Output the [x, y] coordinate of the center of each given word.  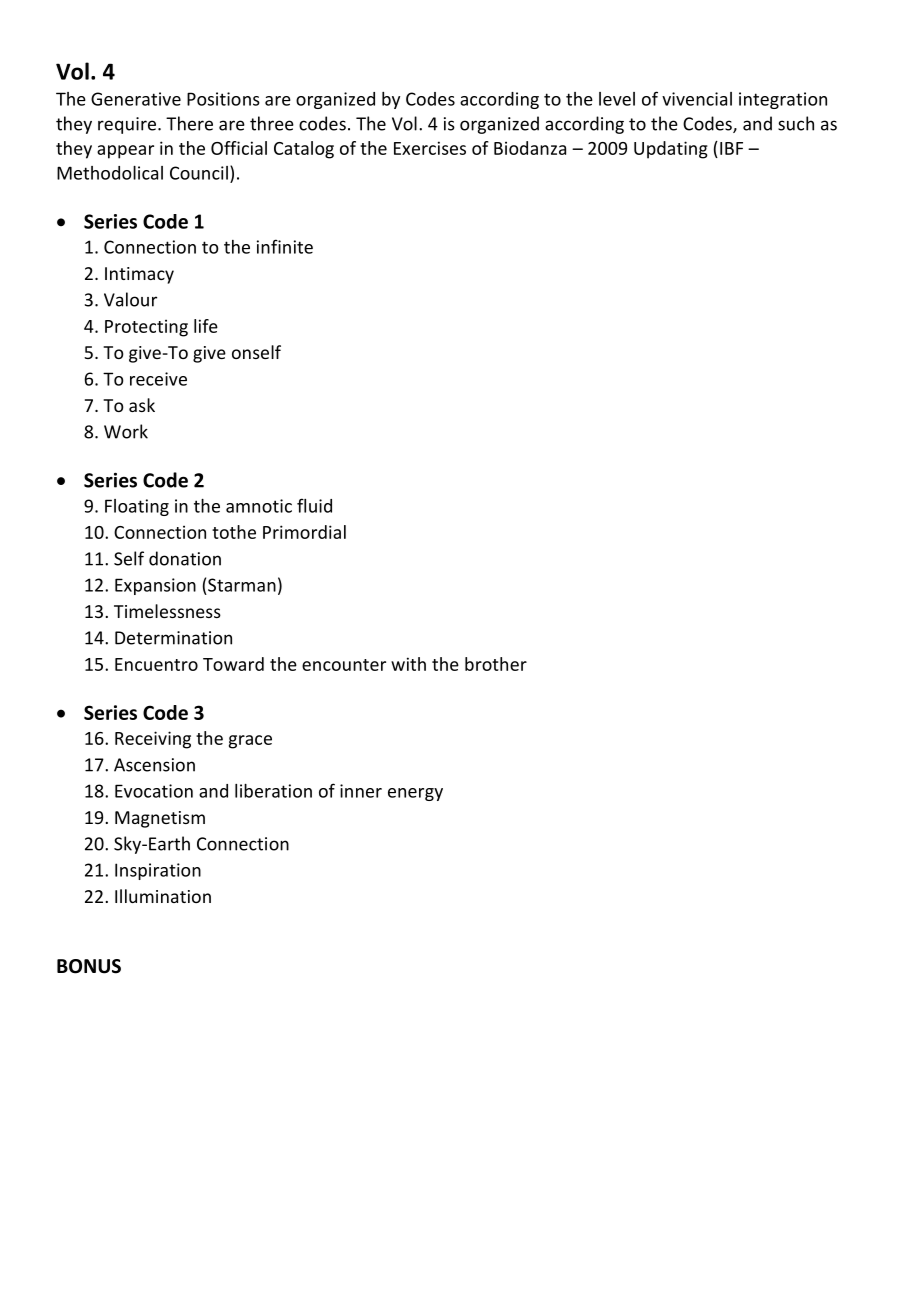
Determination [173, 638]
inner [361, 791]
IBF [731, 148]
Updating [671, 150]
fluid [314, 505]
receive [158, 379]
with [408, 664]
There [189, 123]
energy [415, 794]
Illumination [163, 896]
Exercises [430, 148]
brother [496, 664]
